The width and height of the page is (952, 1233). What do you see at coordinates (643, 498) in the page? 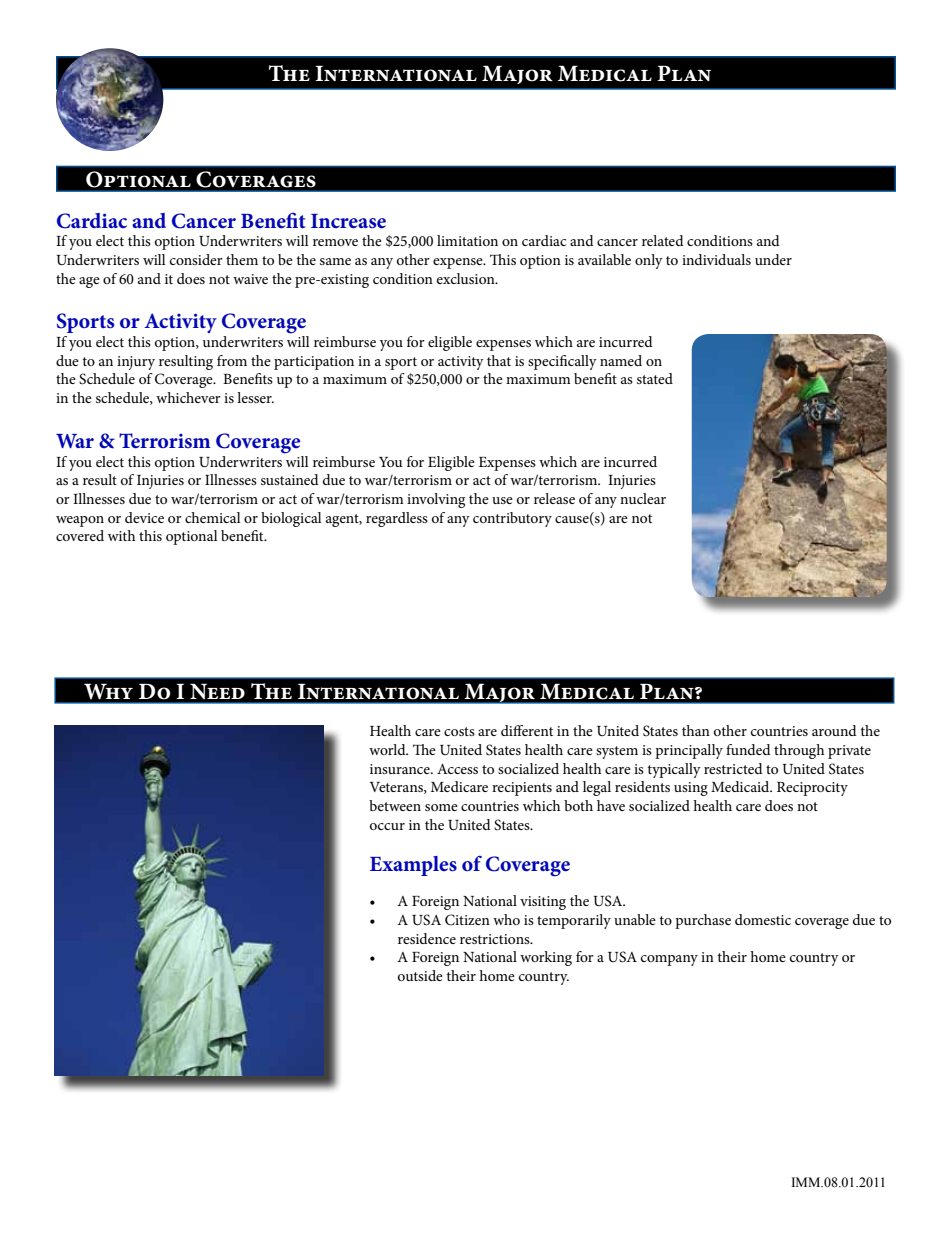
I see `nuclear` at bounding box center [643, 498].
